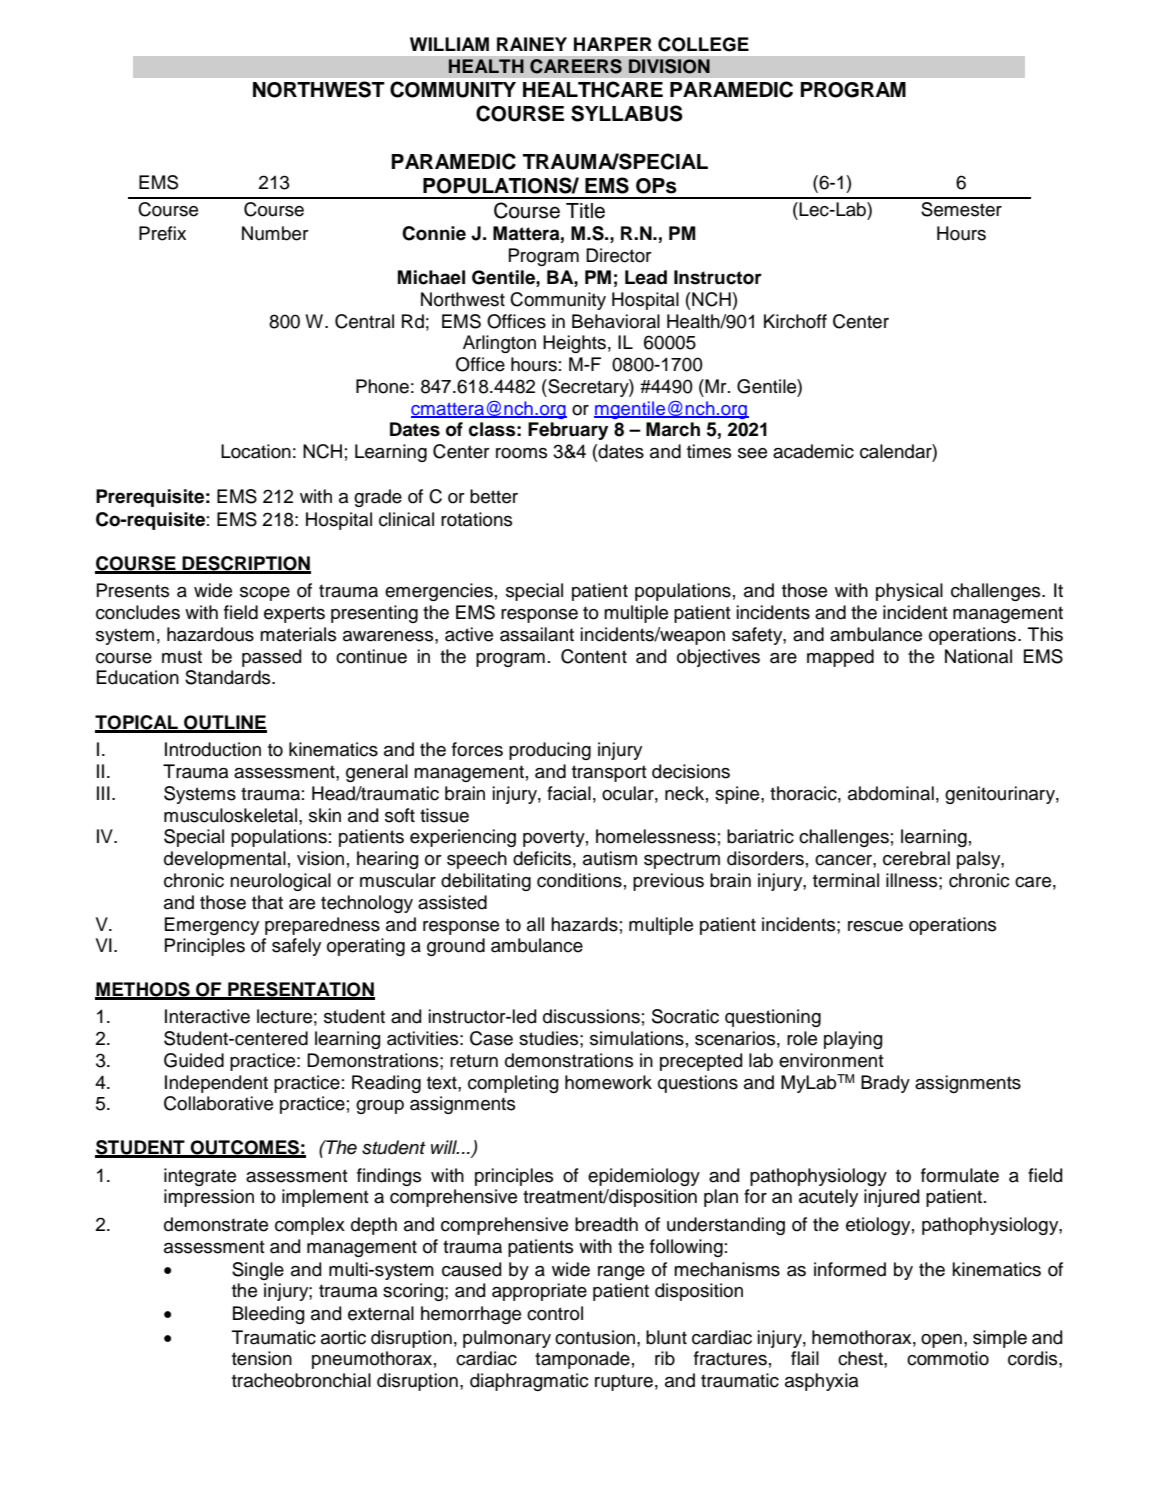 This screenshot has height=1500, width=1159. What do you see at coordinates (582, 1360) in the screenshot?
I see `tamponade` at bounding box center [582, 1360].
